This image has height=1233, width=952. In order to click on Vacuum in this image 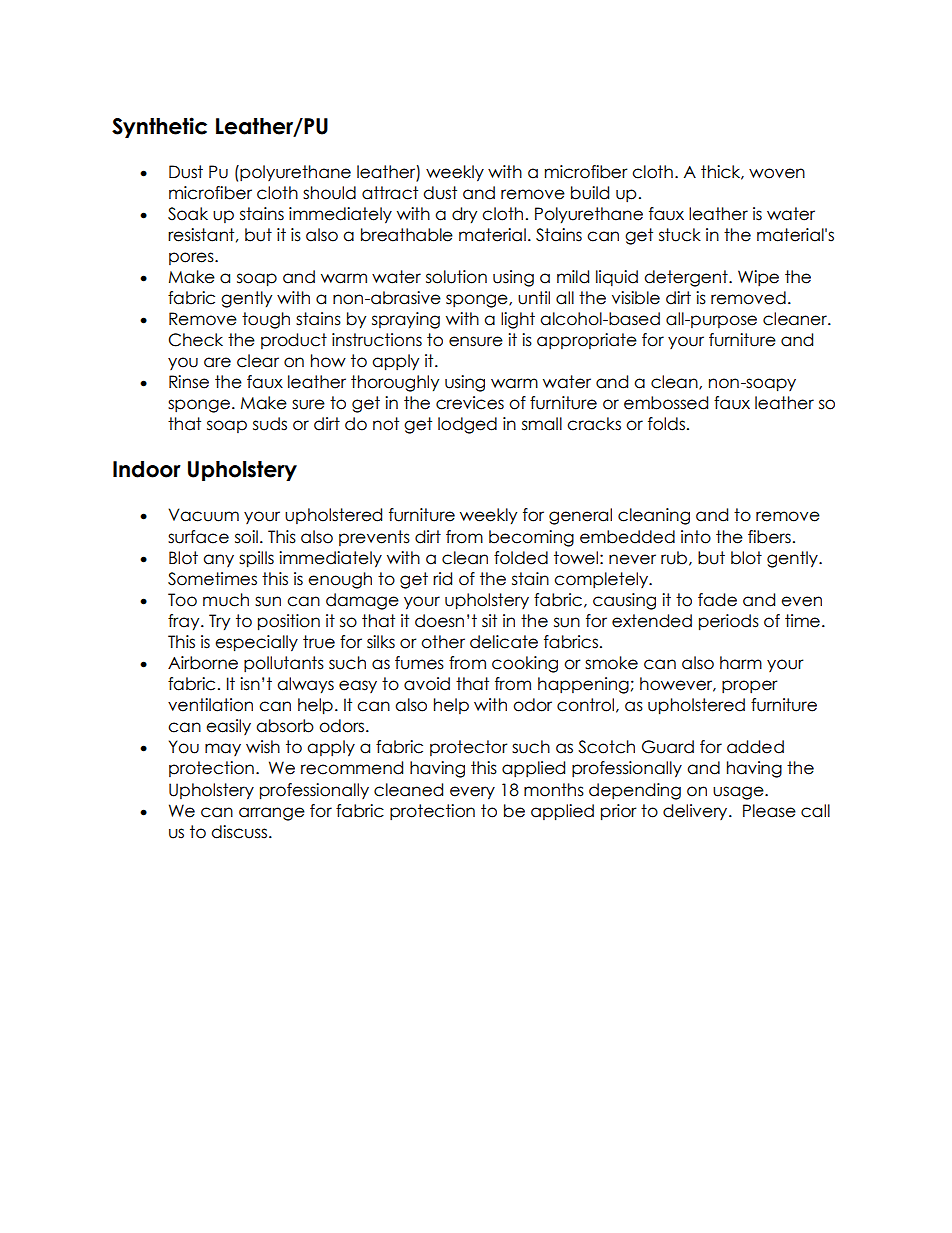, I will do `click(203, 515)`.
